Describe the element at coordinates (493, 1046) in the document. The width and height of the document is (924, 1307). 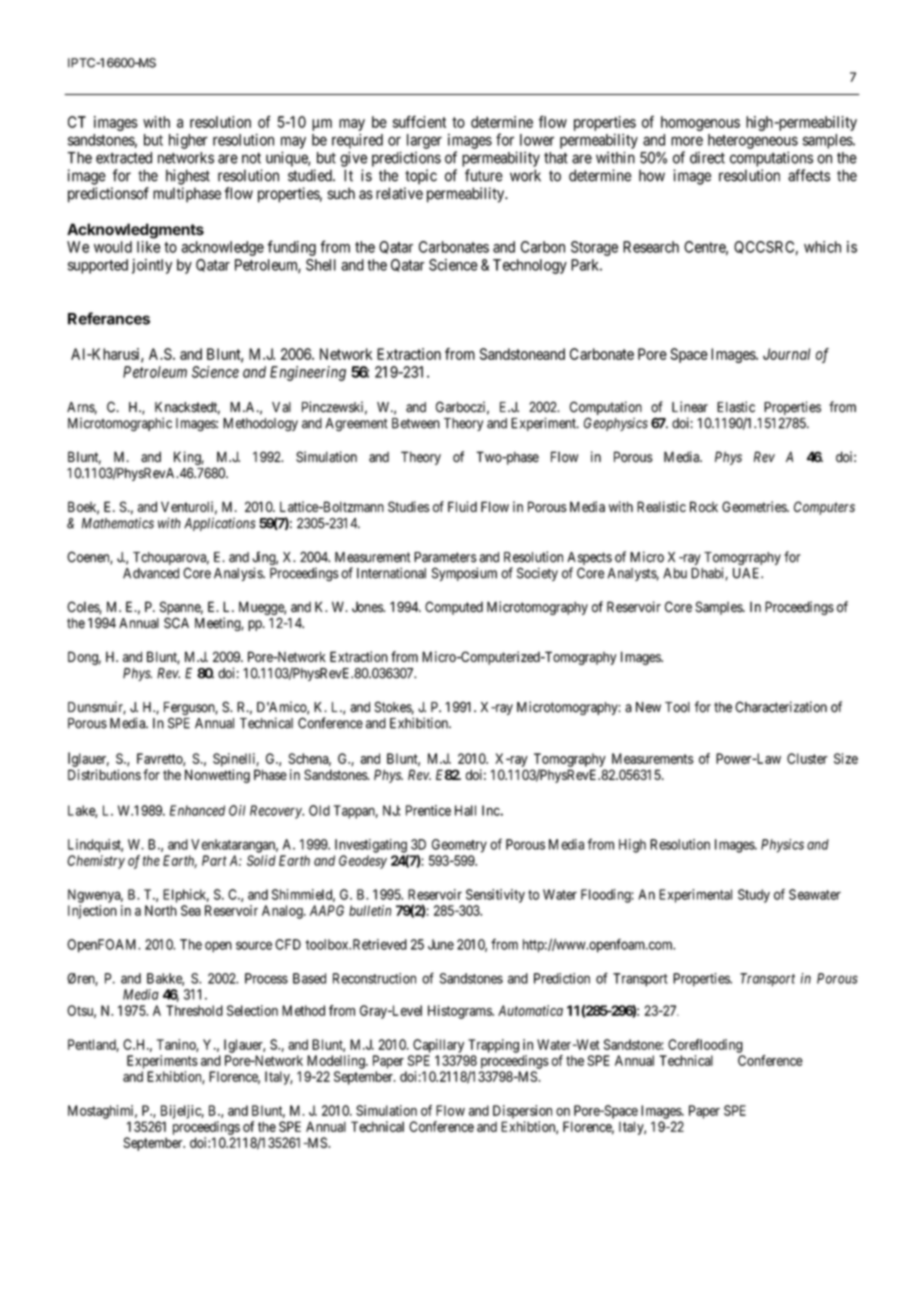
I see `Trapping` at that location.
